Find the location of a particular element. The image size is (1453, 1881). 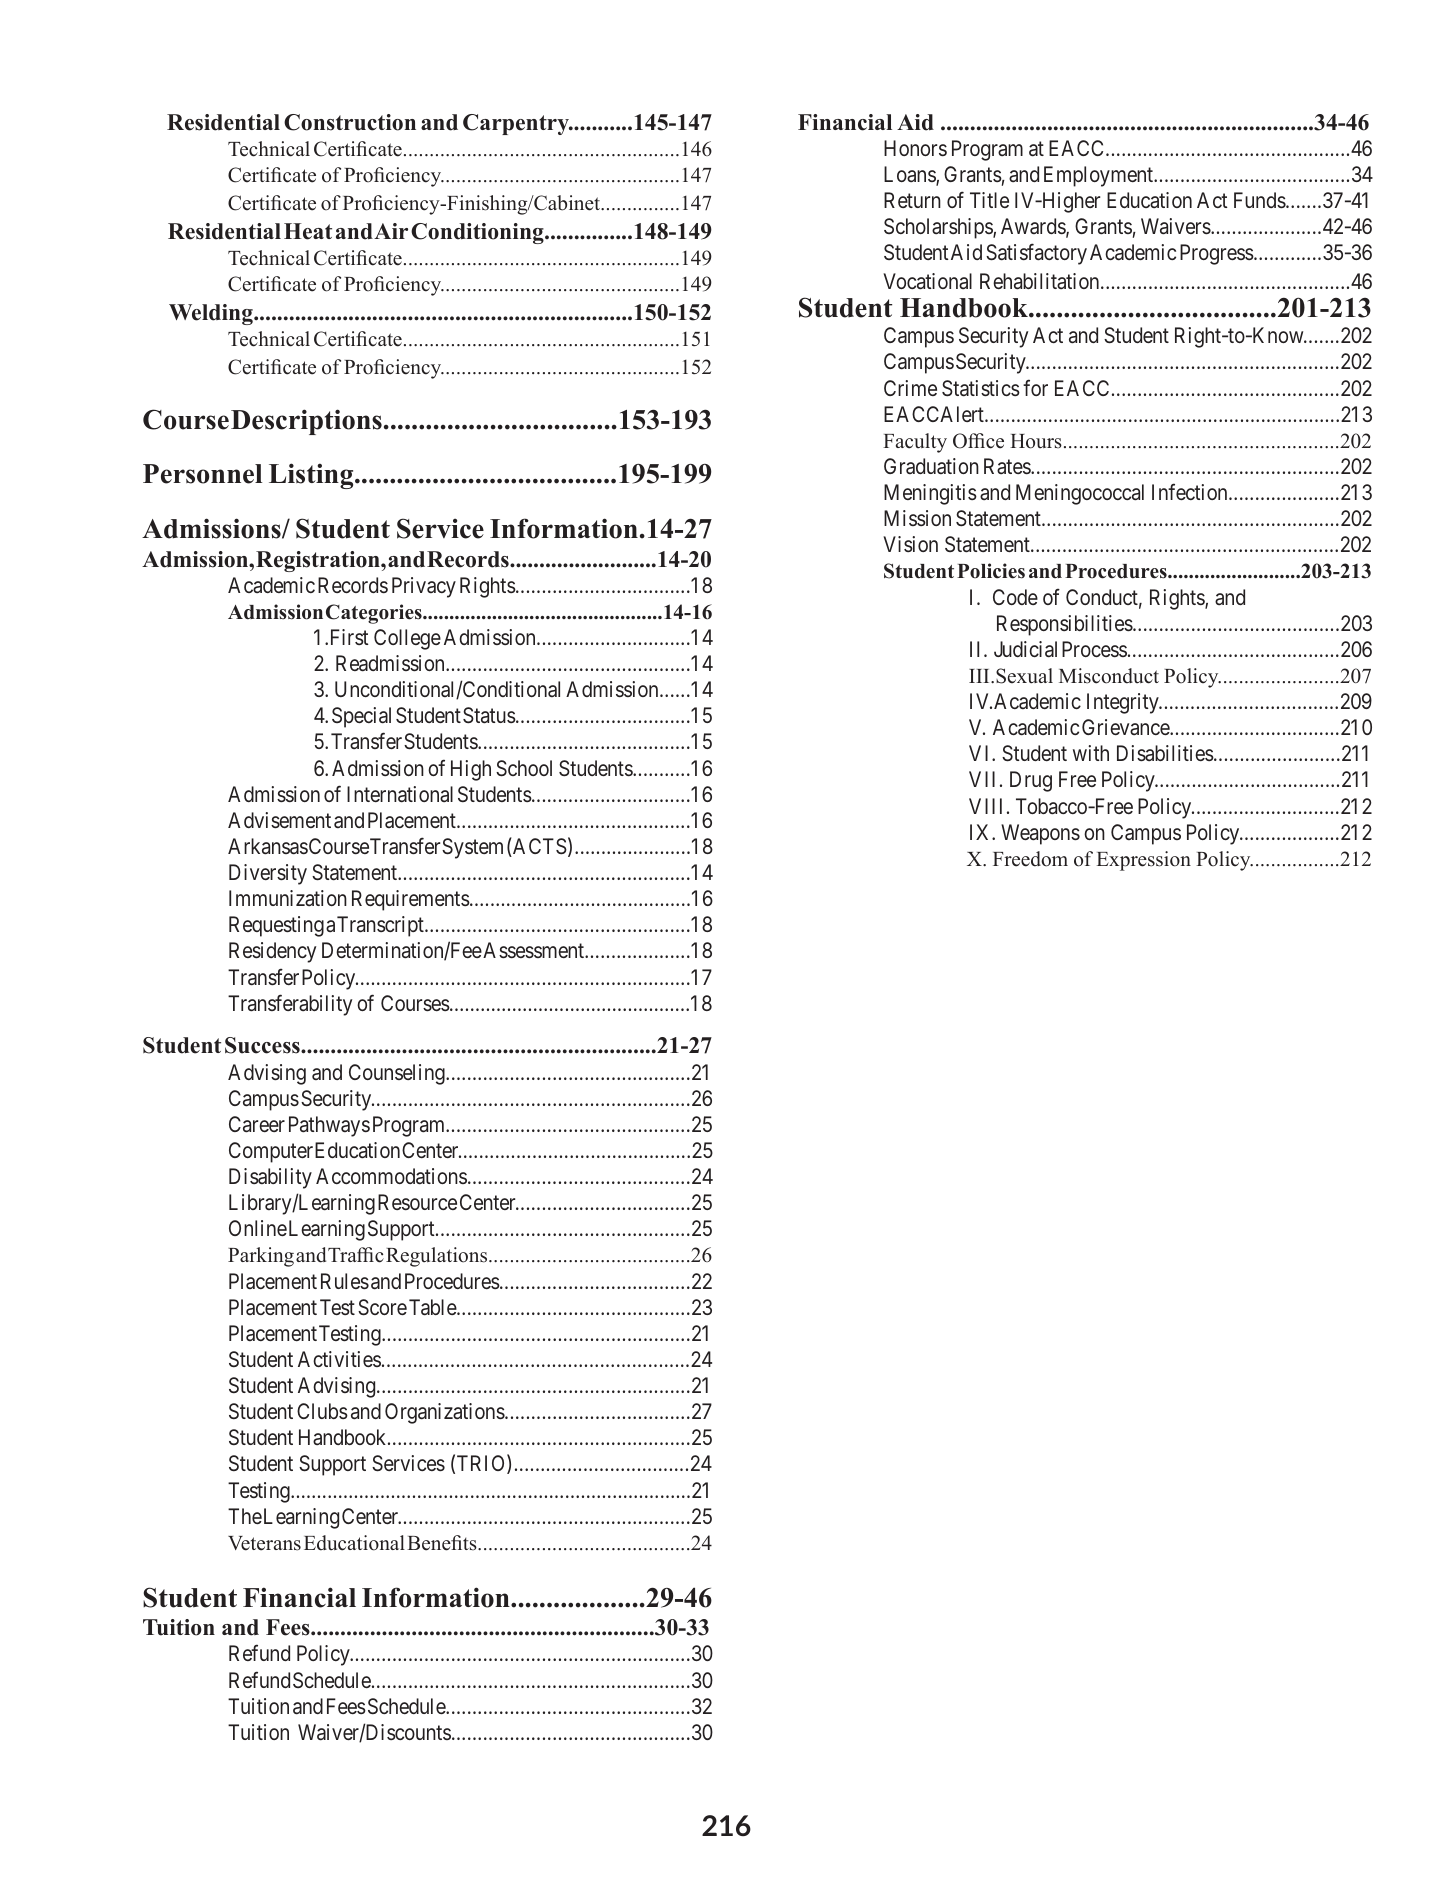

Loans is located at coordinates (910, 175).
